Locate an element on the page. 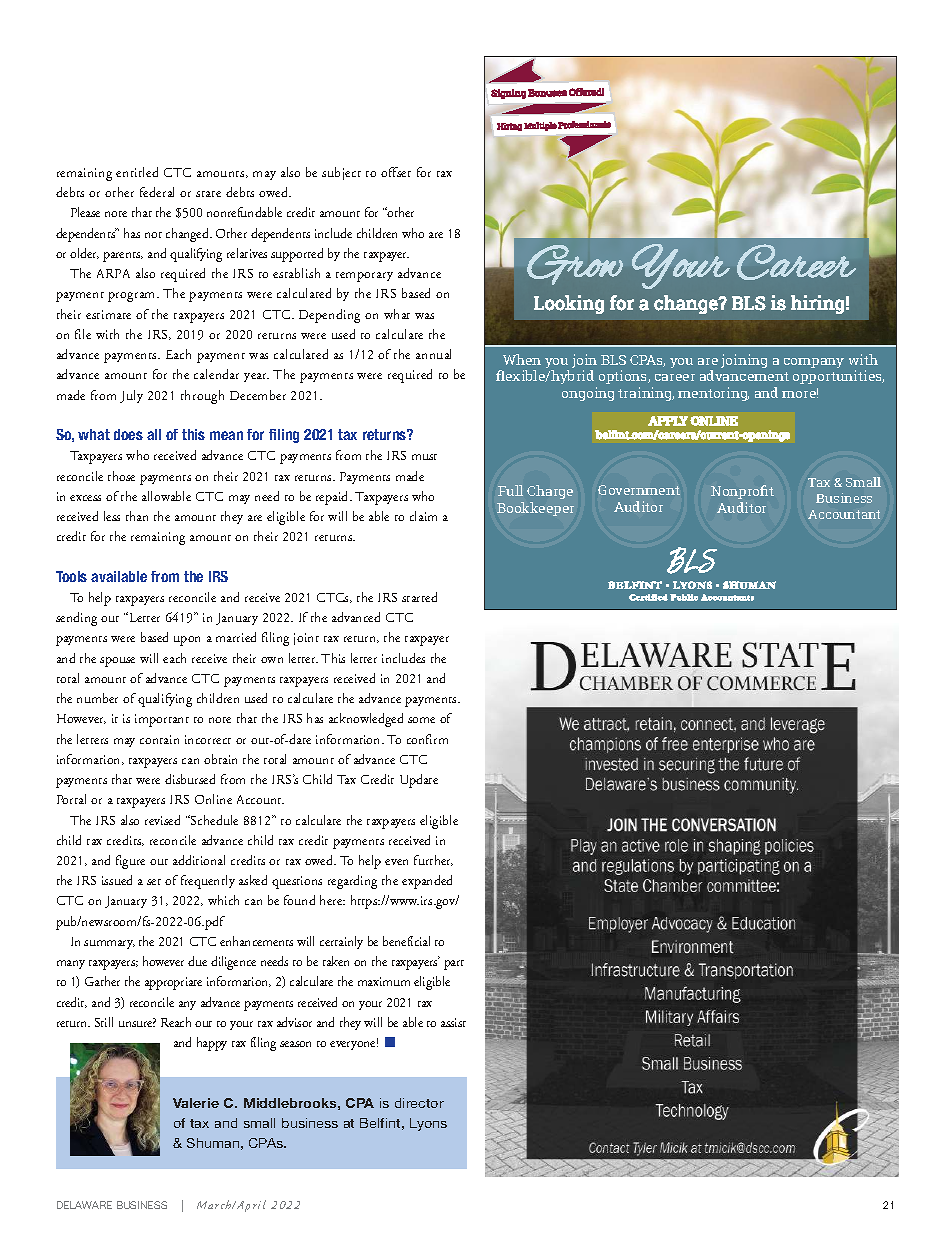 The height and width of the image is (1233, 952). APPLY is located at coordinates (668, 421).
